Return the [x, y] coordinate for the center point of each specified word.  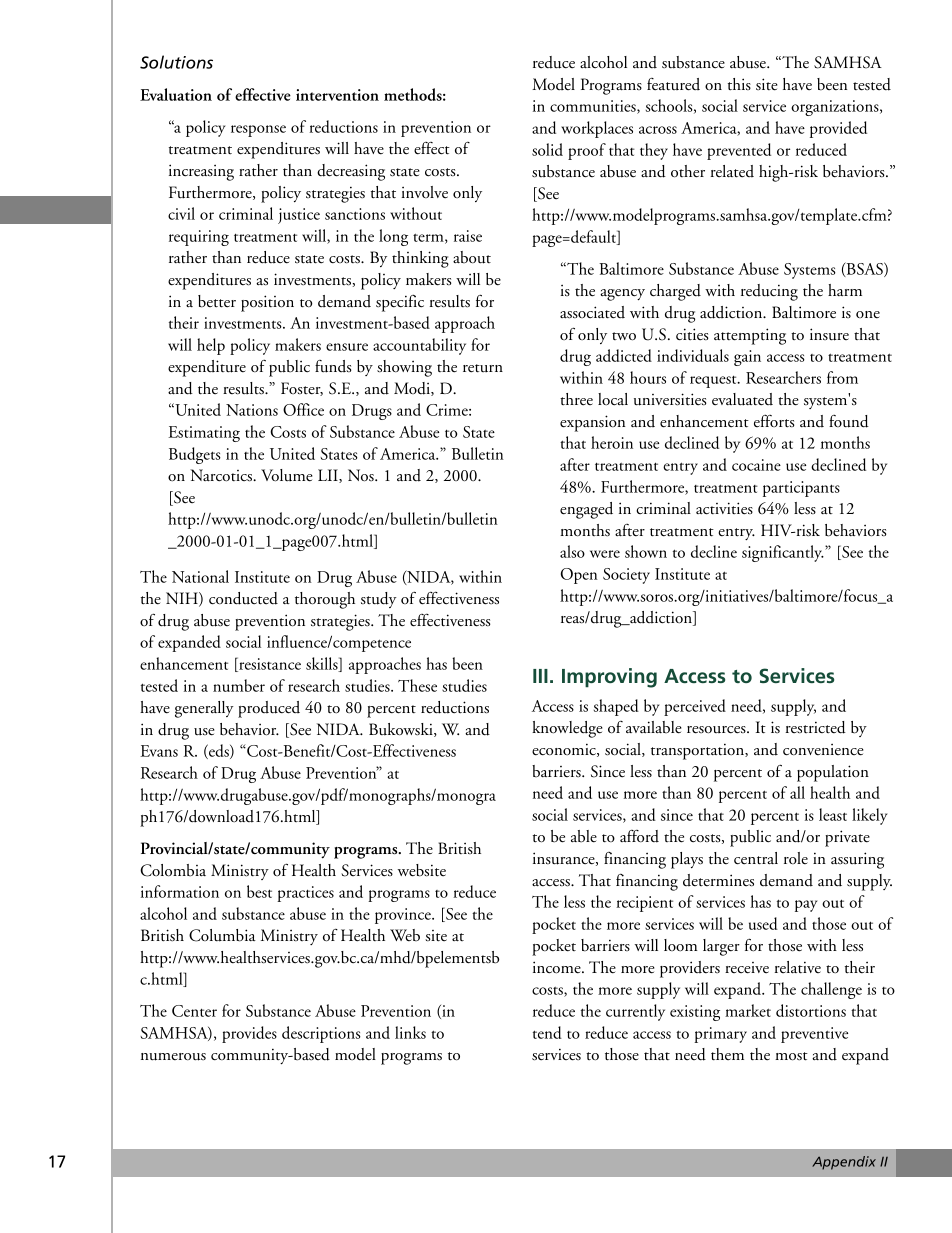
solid [547, 149]
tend [547, 1032]
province [404, 916]
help [211, 346]
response [258, 131]
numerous [173, 1057]
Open [579, 576]
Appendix [844, 1163]
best [259, 891]
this [739, 84]
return [483, 368]
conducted [243, 598]
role [796, 858]
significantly [783, 553]
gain [747, 358]
